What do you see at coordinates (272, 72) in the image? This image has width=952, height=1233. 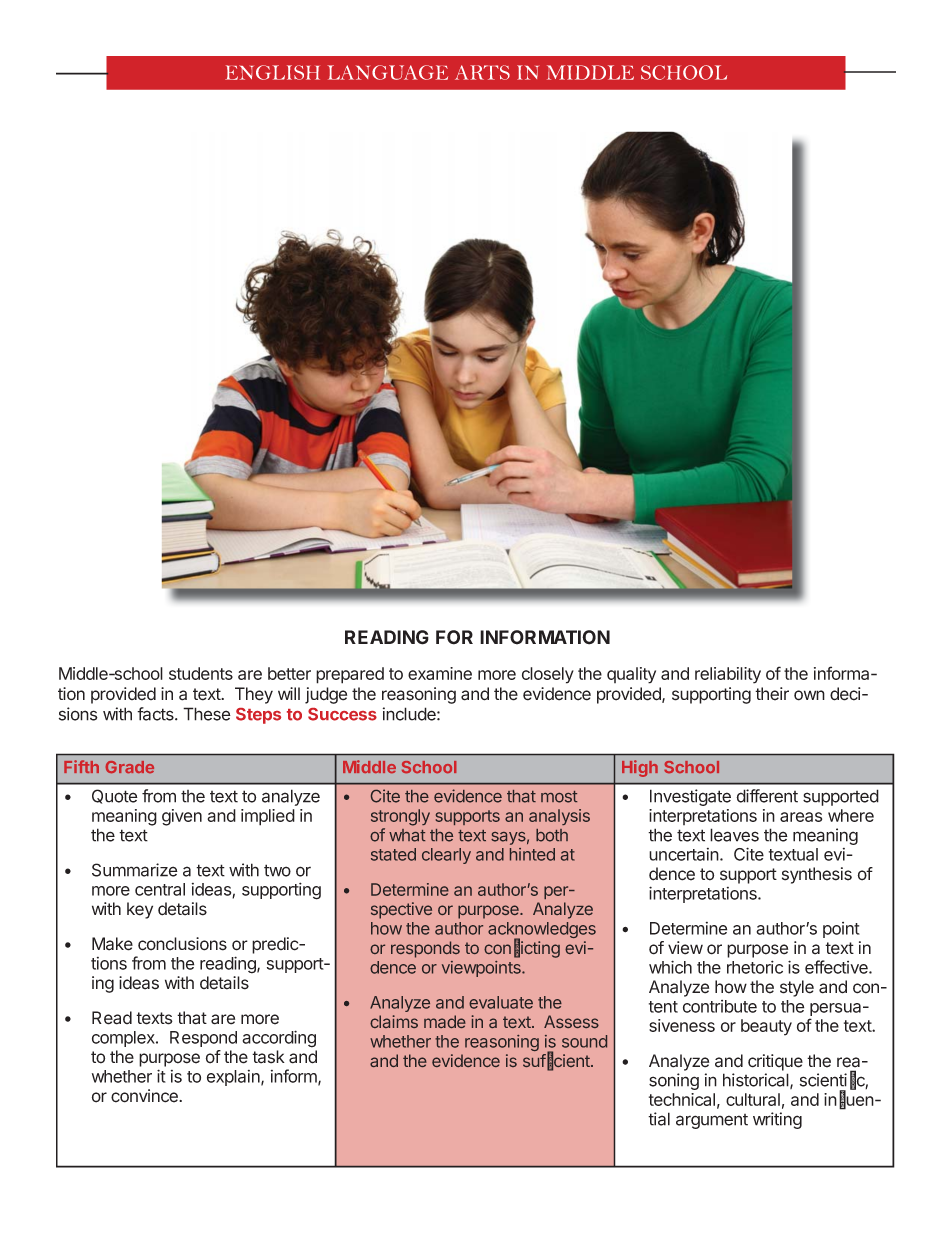 I see `ENGLISH` at bounding box center [272, 72].
